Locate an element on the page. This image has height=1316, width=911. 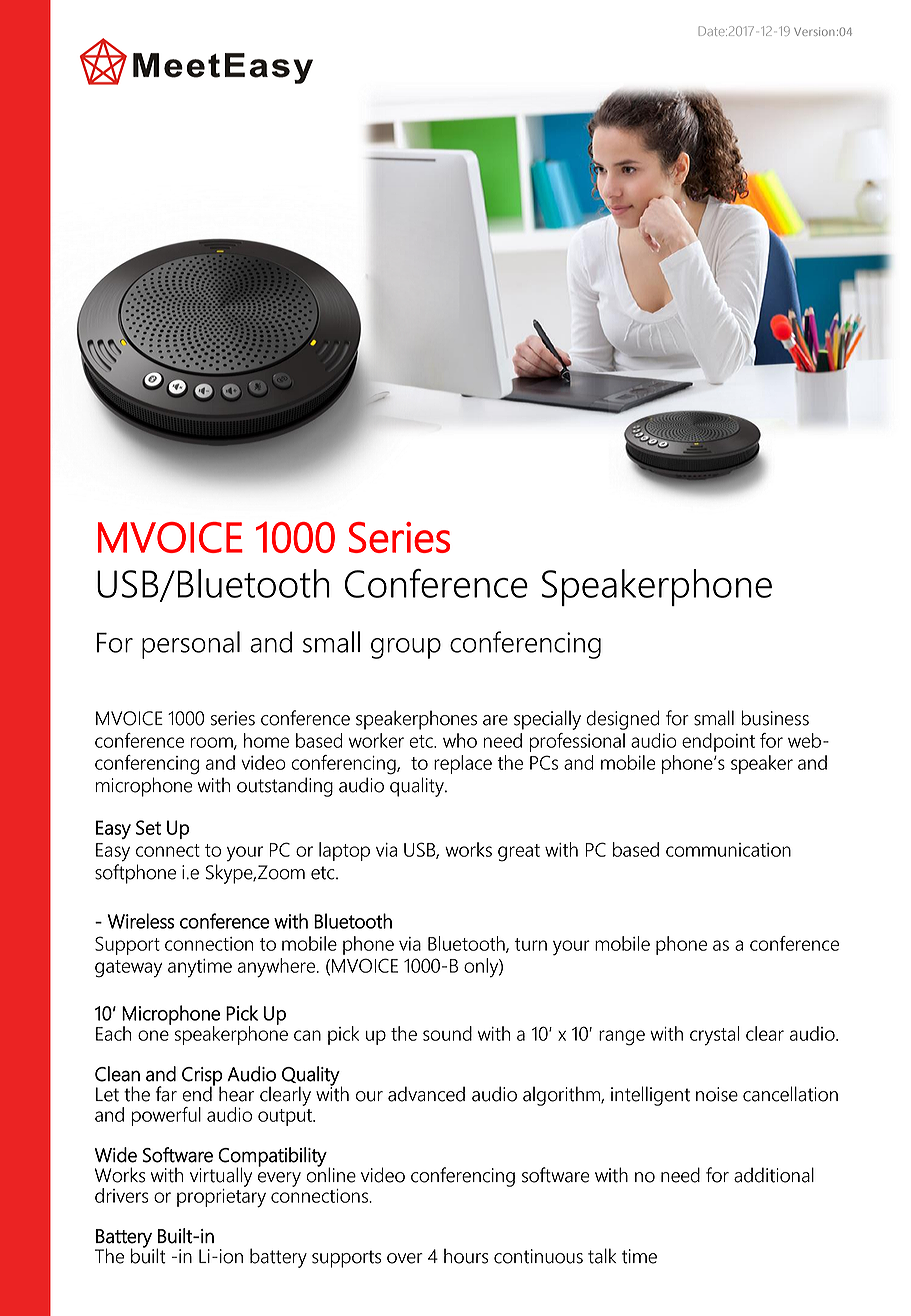
Wireless is located at coordinates (141, 921).
